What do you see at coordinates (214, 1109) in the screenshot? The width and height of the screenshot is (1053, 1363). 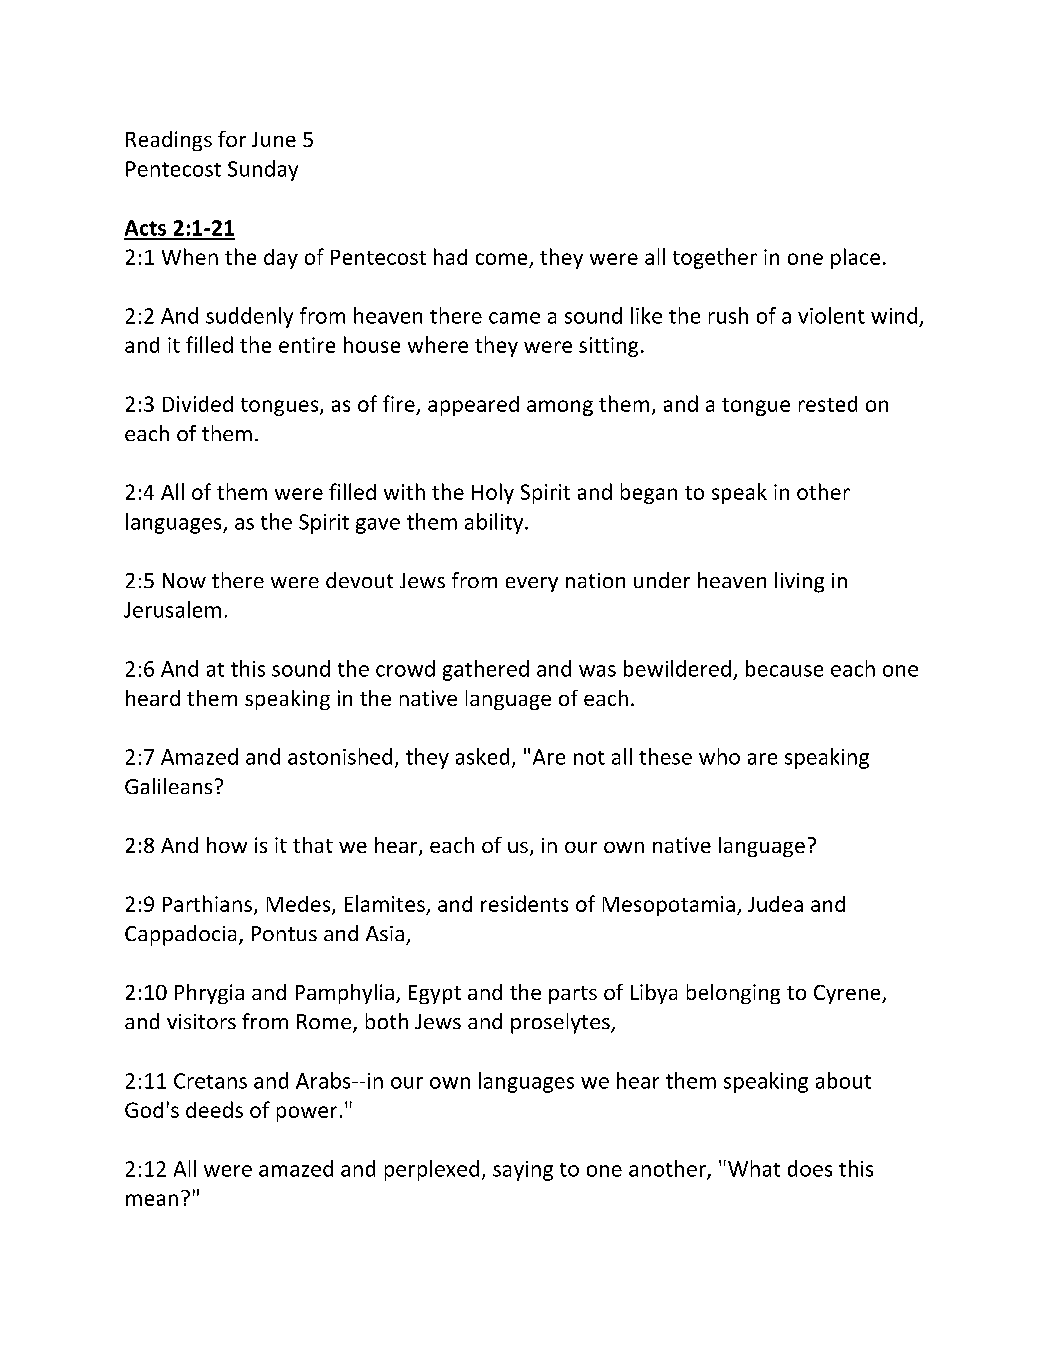 I see `deeds` at bounding box center [214, 1109].
